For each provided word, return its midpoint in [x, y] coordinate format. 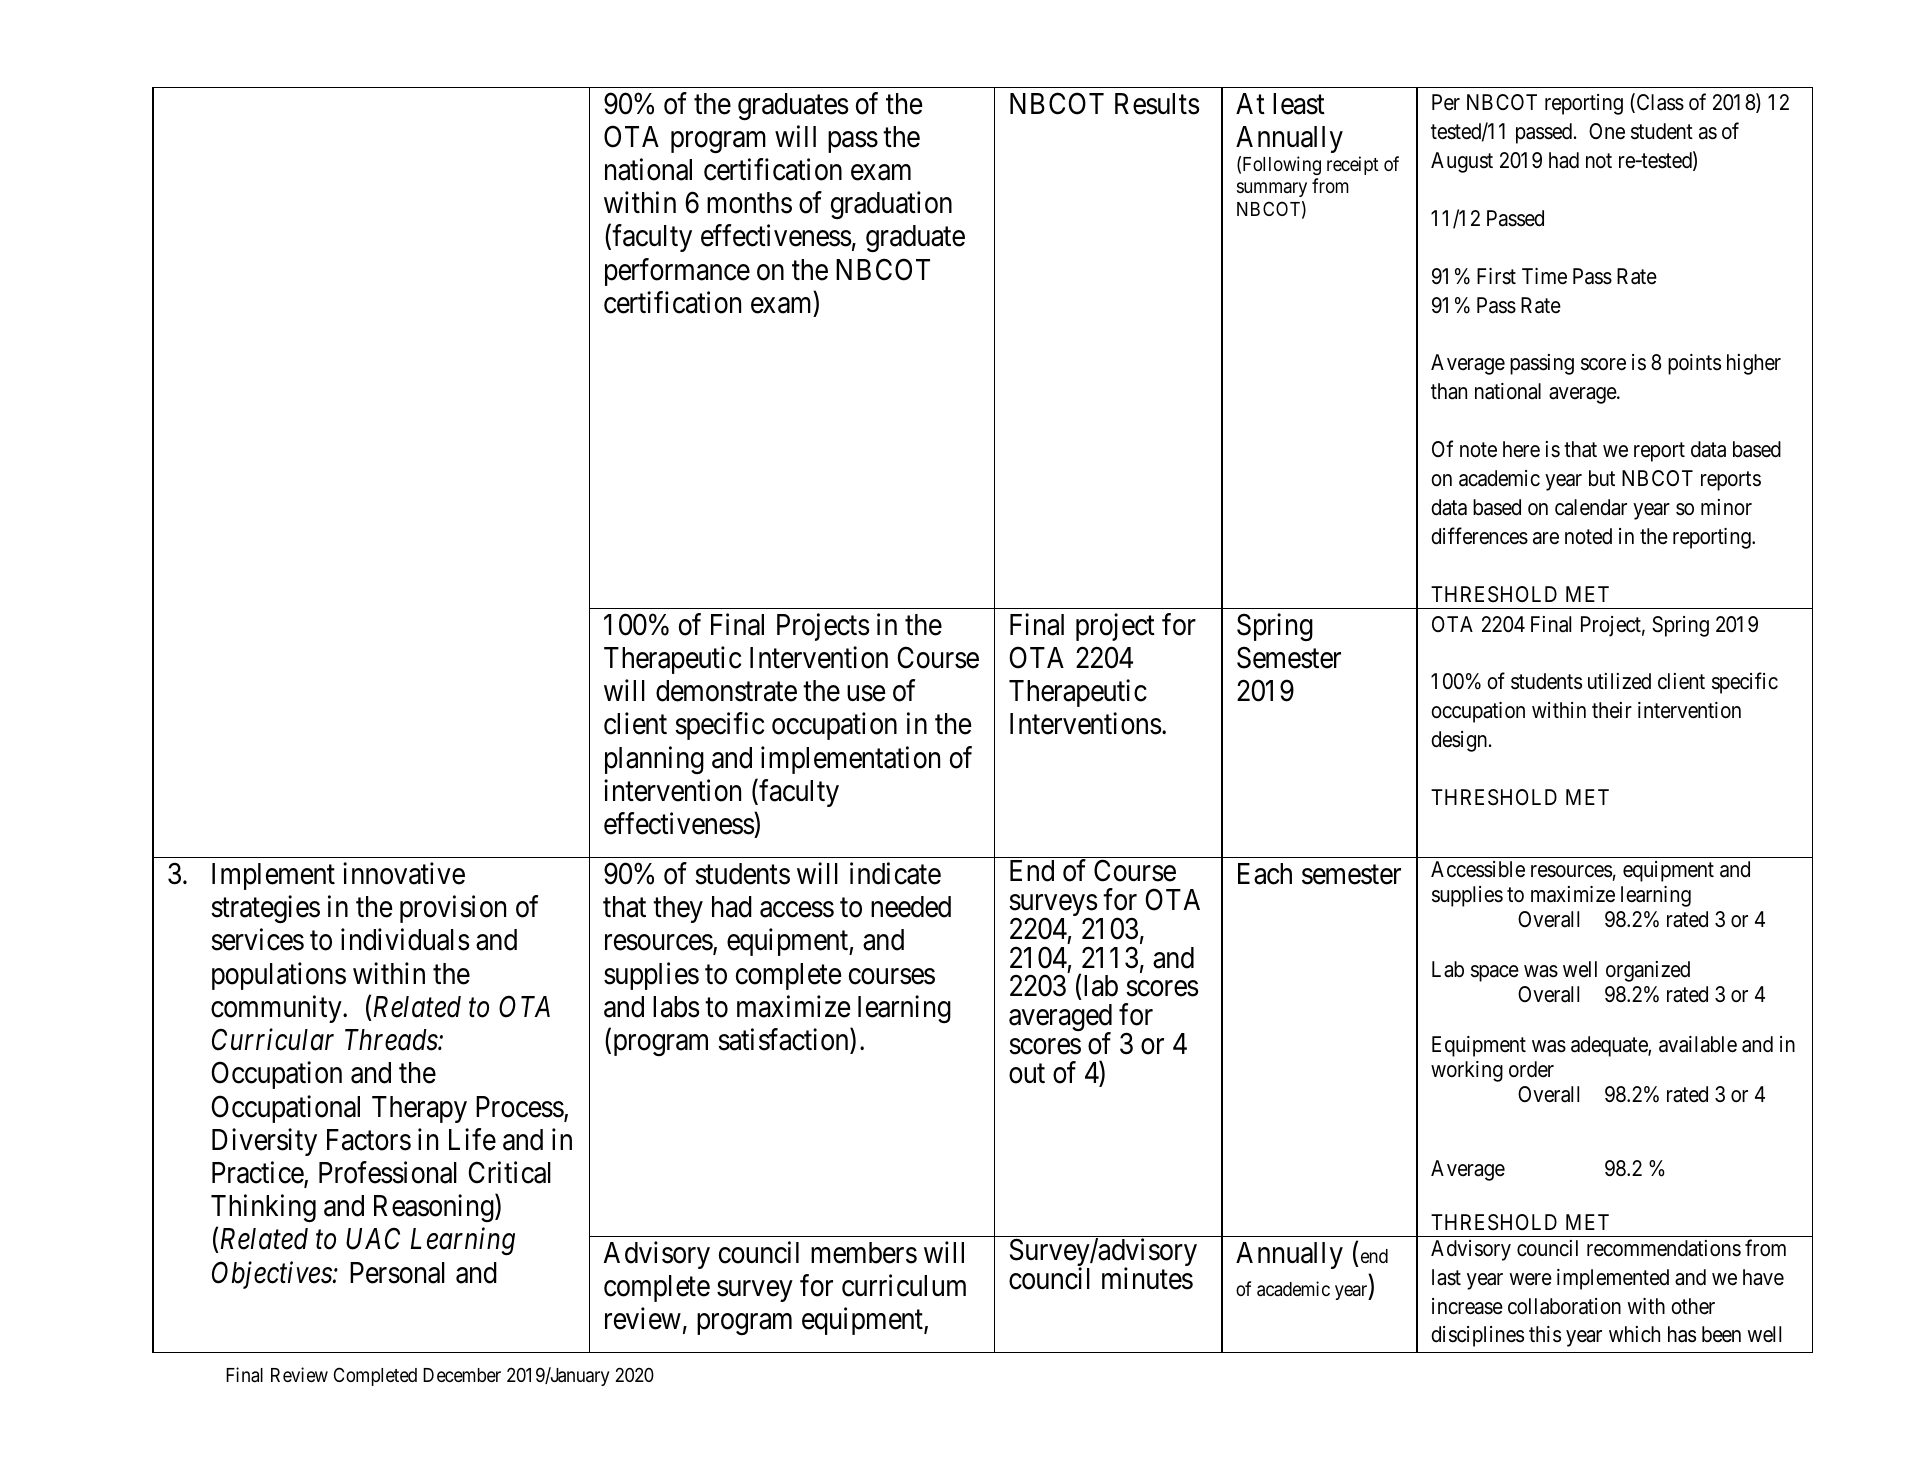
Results [1157, 104]
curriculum [904, 1285]
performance [677, 272]
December [462, 1375]
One [1607, 131]
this [1545, 1334]
